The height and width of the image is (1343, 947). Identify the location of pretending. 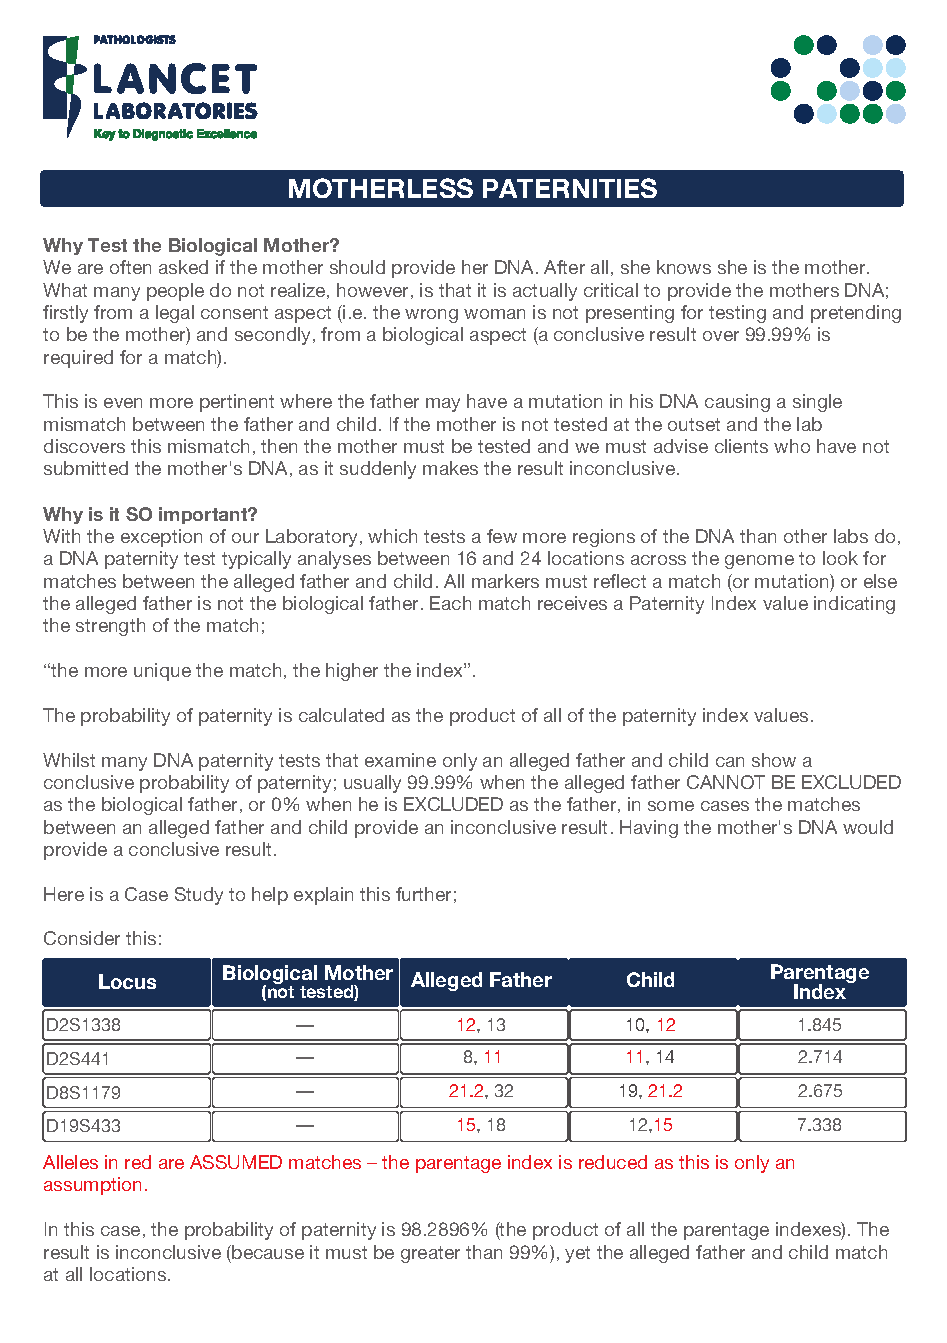
(856, 314).
